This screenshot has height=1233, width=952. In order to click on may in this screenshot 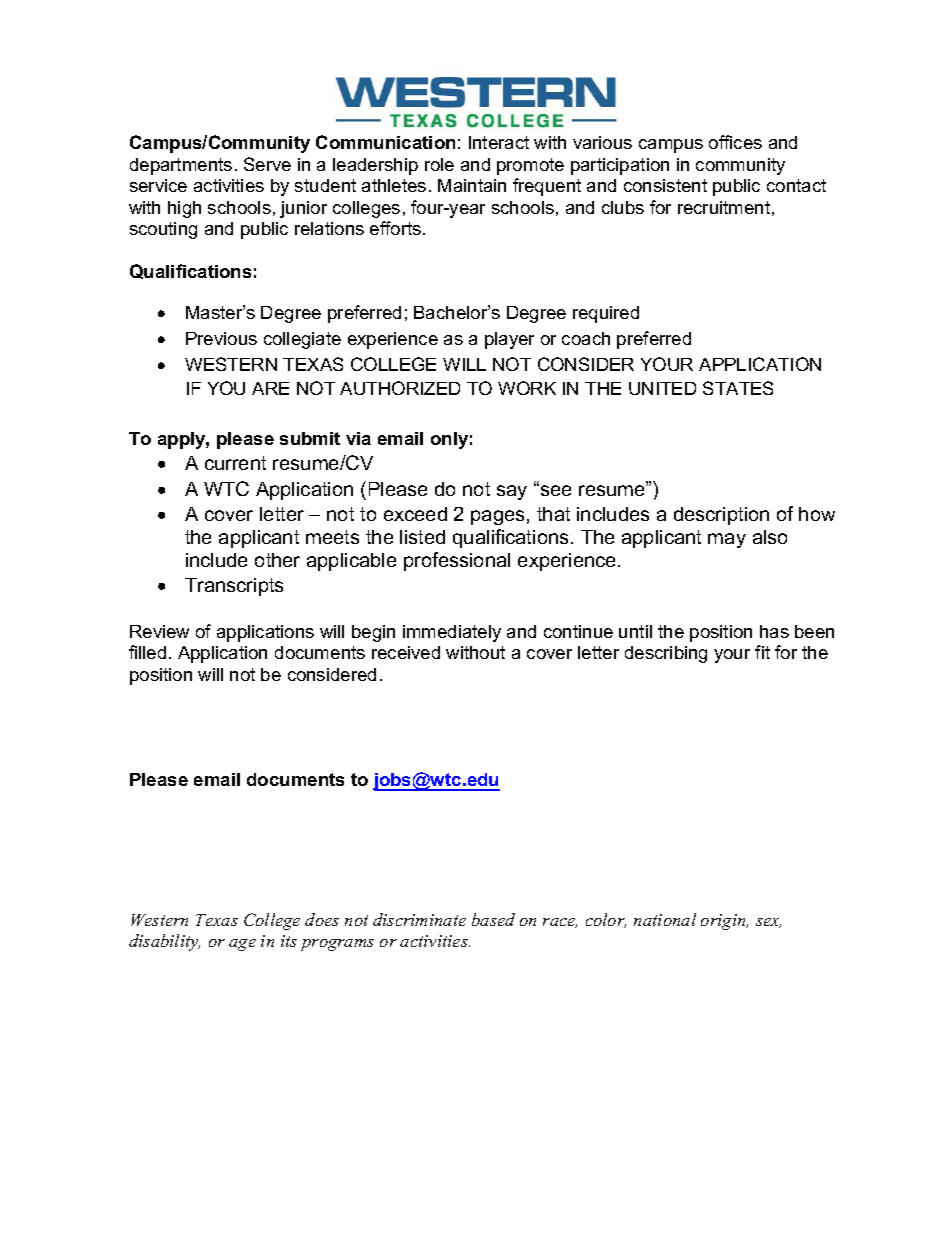, I will do `click(727, 540)`.
